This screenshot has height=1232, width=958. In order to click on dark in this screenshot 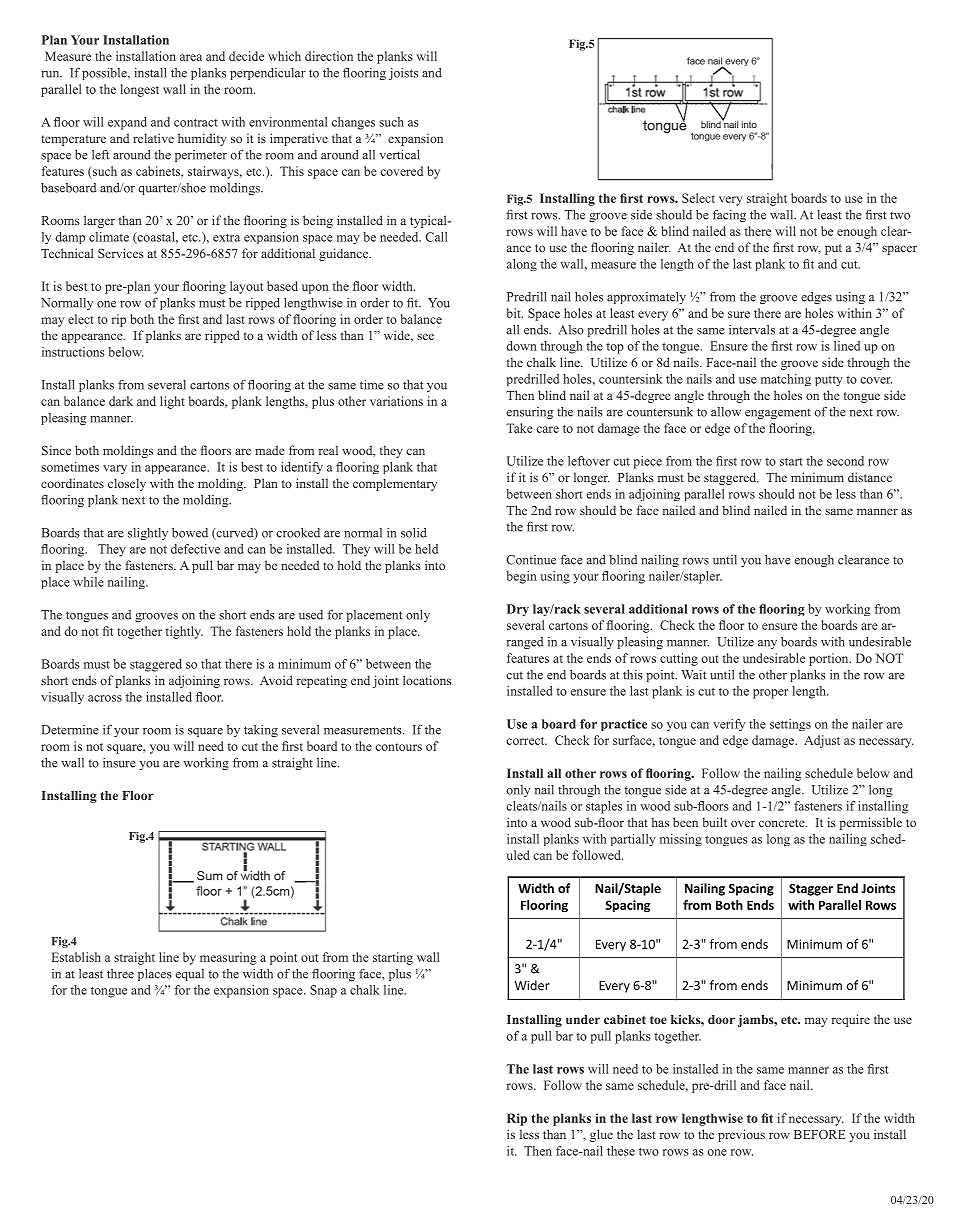, I will do `click(121, 401)`.
